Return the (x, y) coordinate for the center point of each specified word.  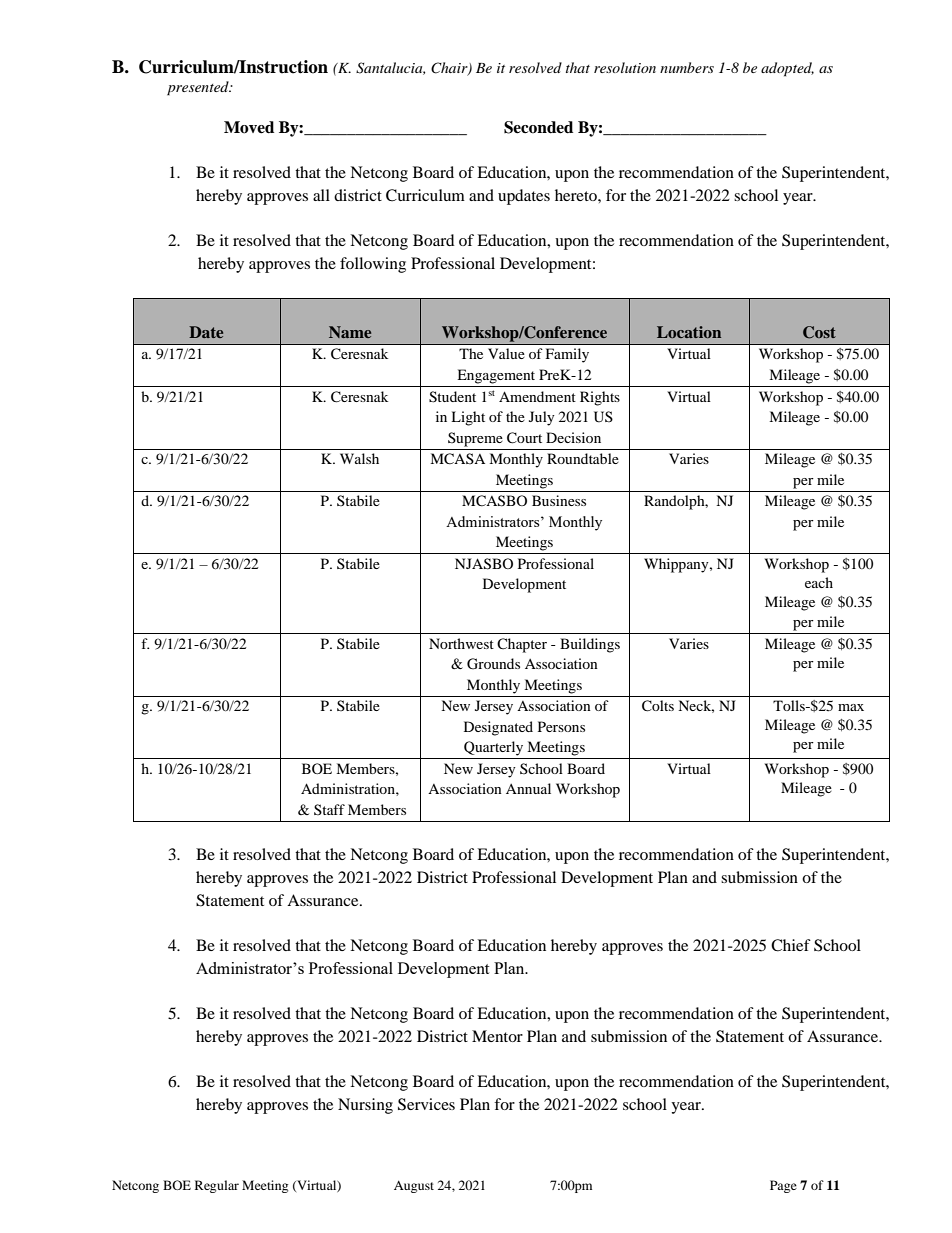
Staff (329, 809)
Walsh (359, 458)
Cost (819, 332)
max (851, 707)
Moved (249, 127)
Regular (217, 1186)
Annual (528, 788)
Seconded (538, 127)
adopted (787, 69)
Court (524, 438)
